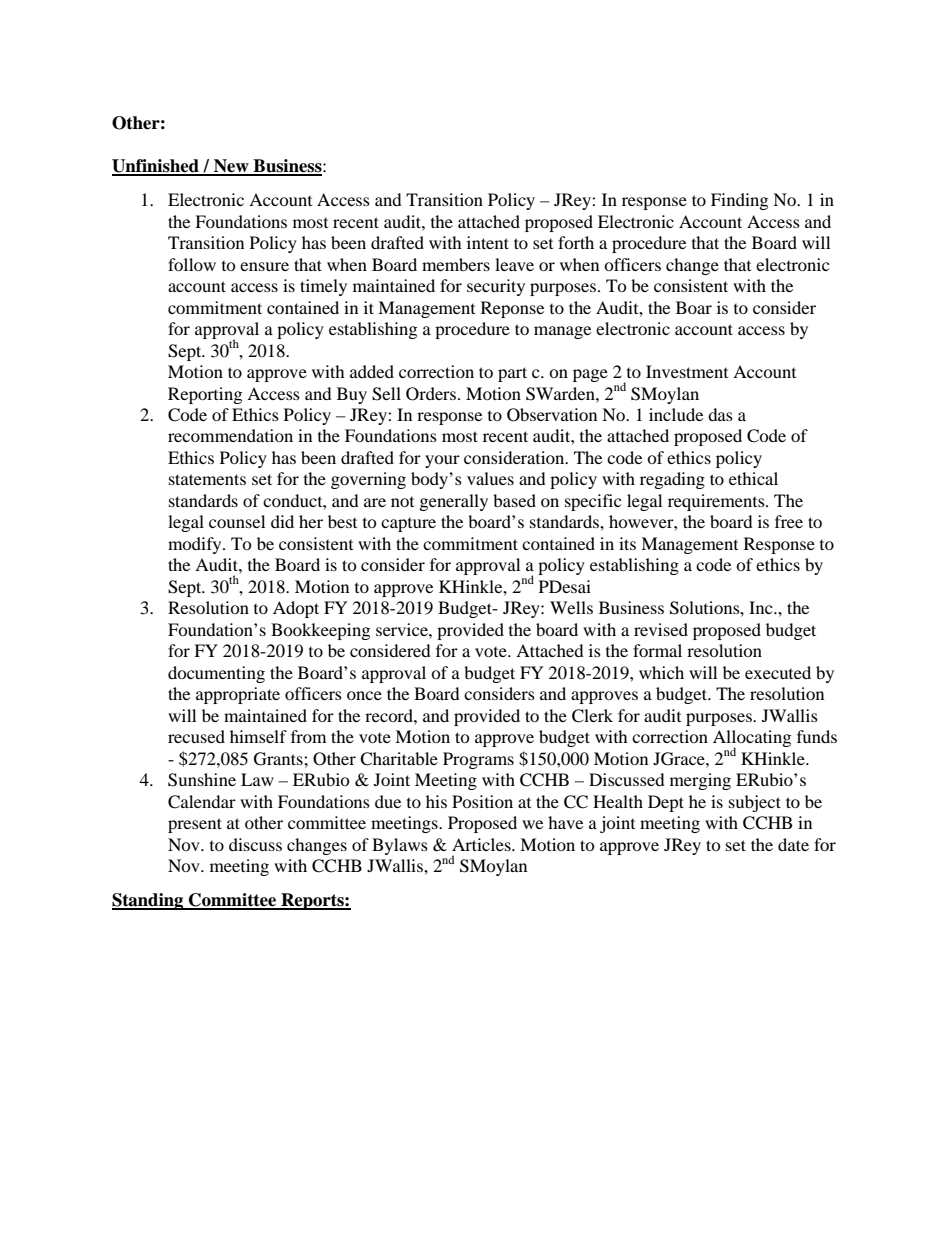 This document has width=952, height=1233. I want to click on intent, so click(488, 242).
